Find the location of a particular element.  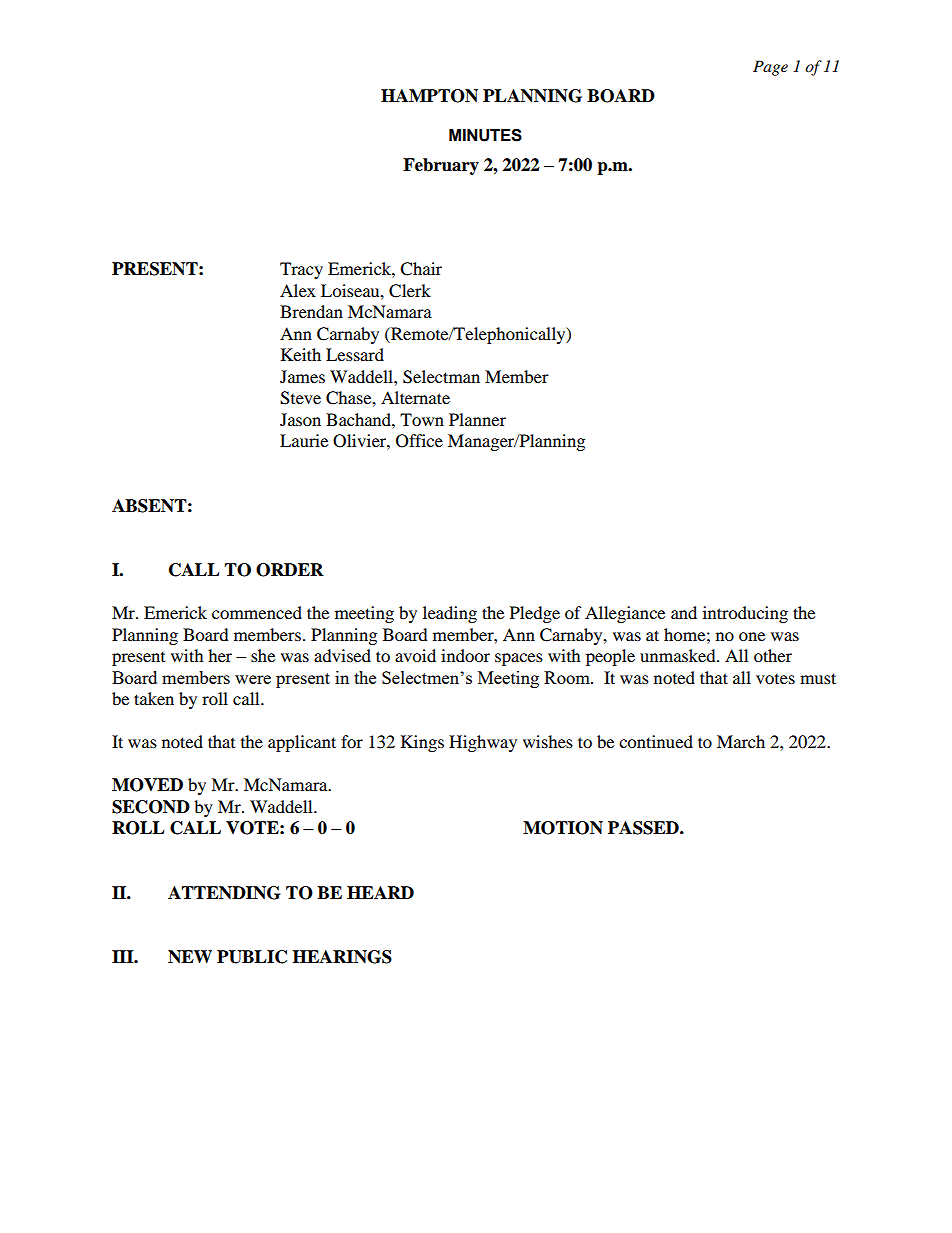

Planner is located at coordinates (477, 419).
